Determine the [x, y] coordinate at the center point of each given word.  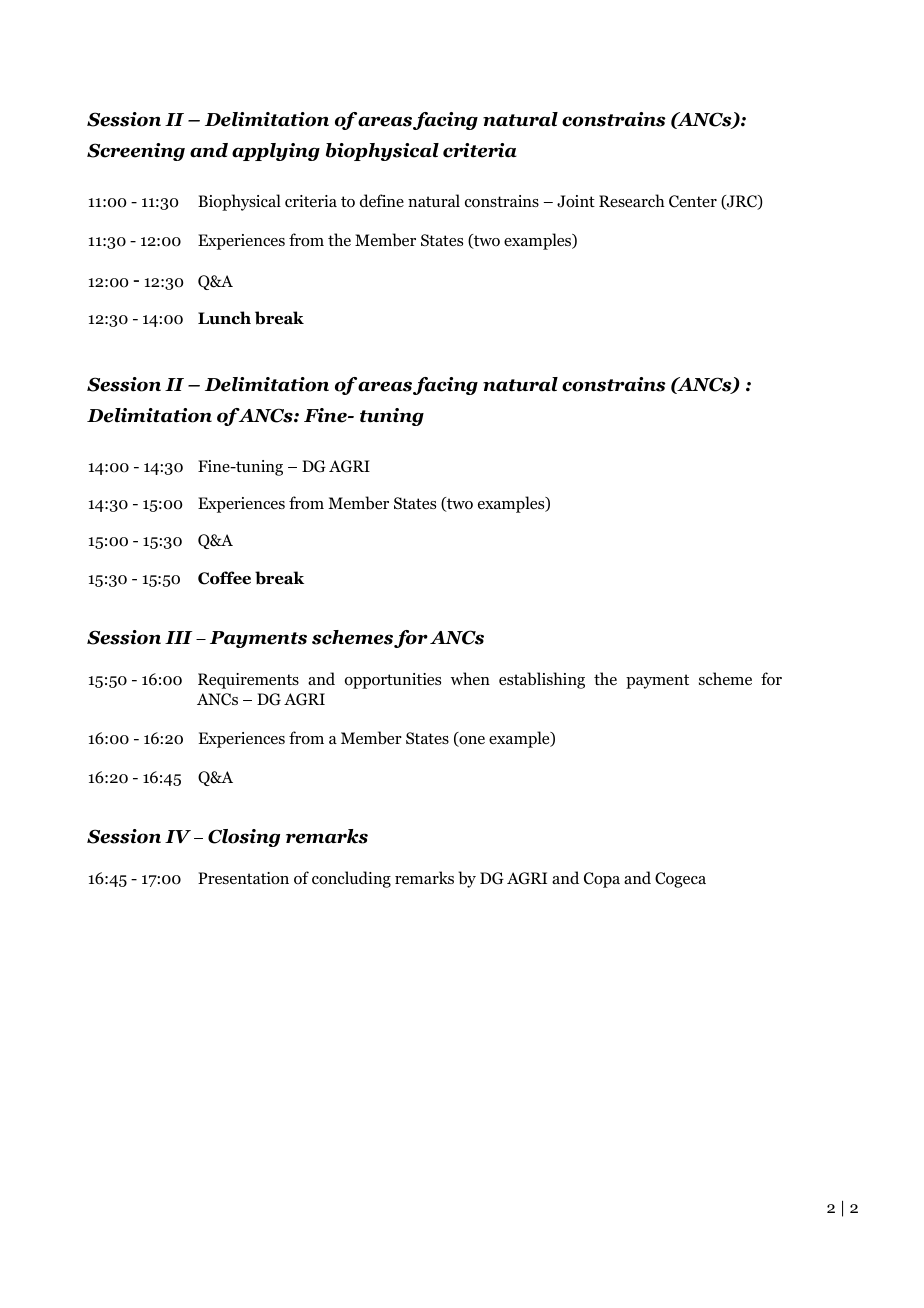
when [470, 678]
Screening [136, 152]
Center [693, 201]
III [178, 637]
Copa [602, 880]
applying [276, 152]
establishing [542, 680]
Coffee [224, 578]
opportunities [393, 681]
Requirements [248, 681]
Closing [244, 838]
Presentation [243, 878]
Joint [576, 201]
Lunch [224, 318]
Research [632, 200]
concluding [351, 879]
